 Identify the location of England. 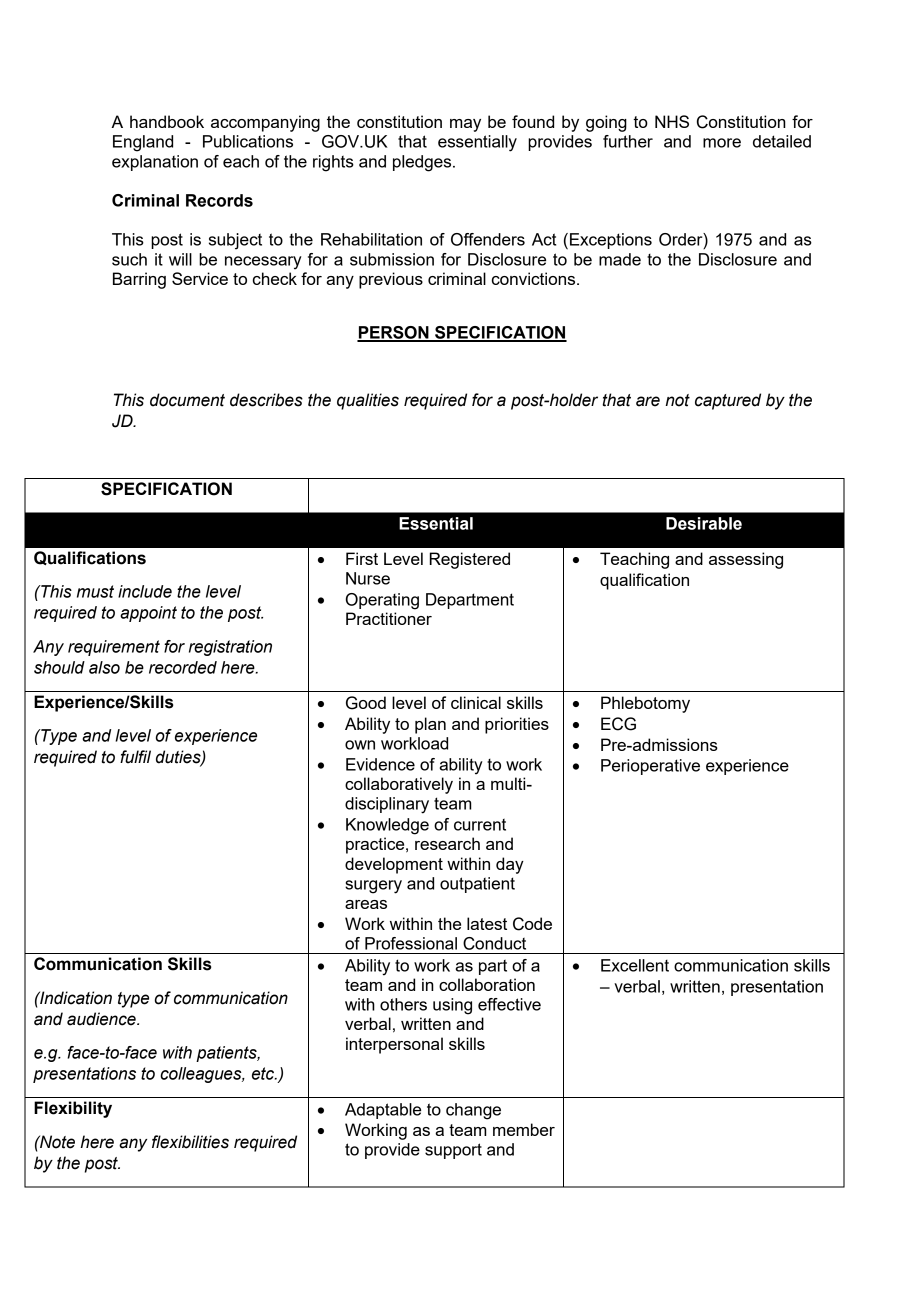
(143, 143).
